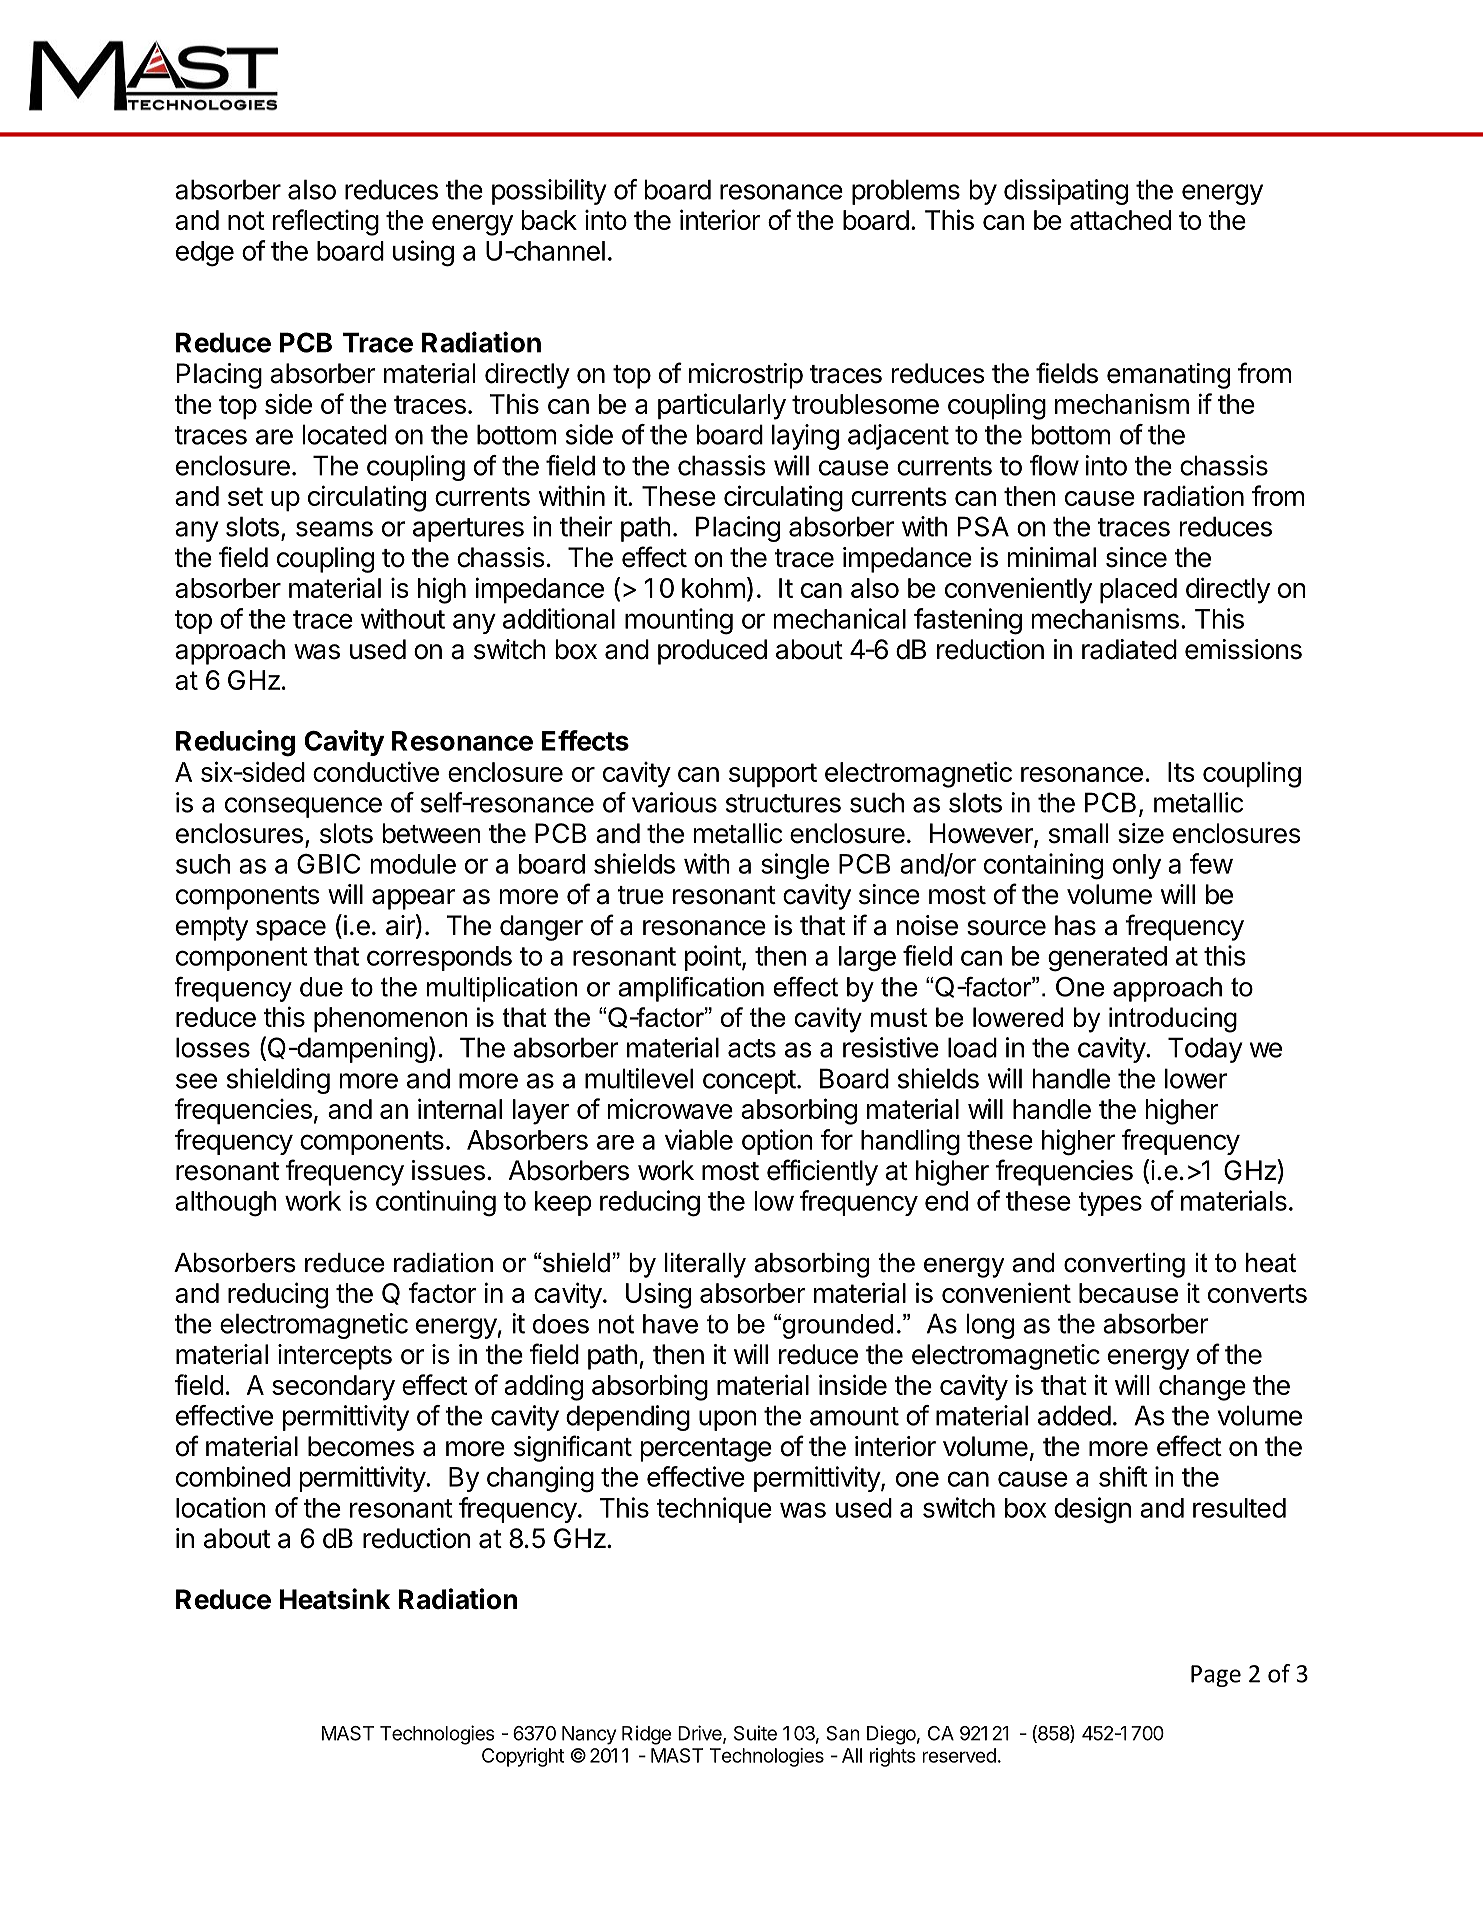 The width and height of the screenshot is (1483, 1919). Describe the element at coordinates (755, 1733) in the screenshot. I see `Suite` at that location.
